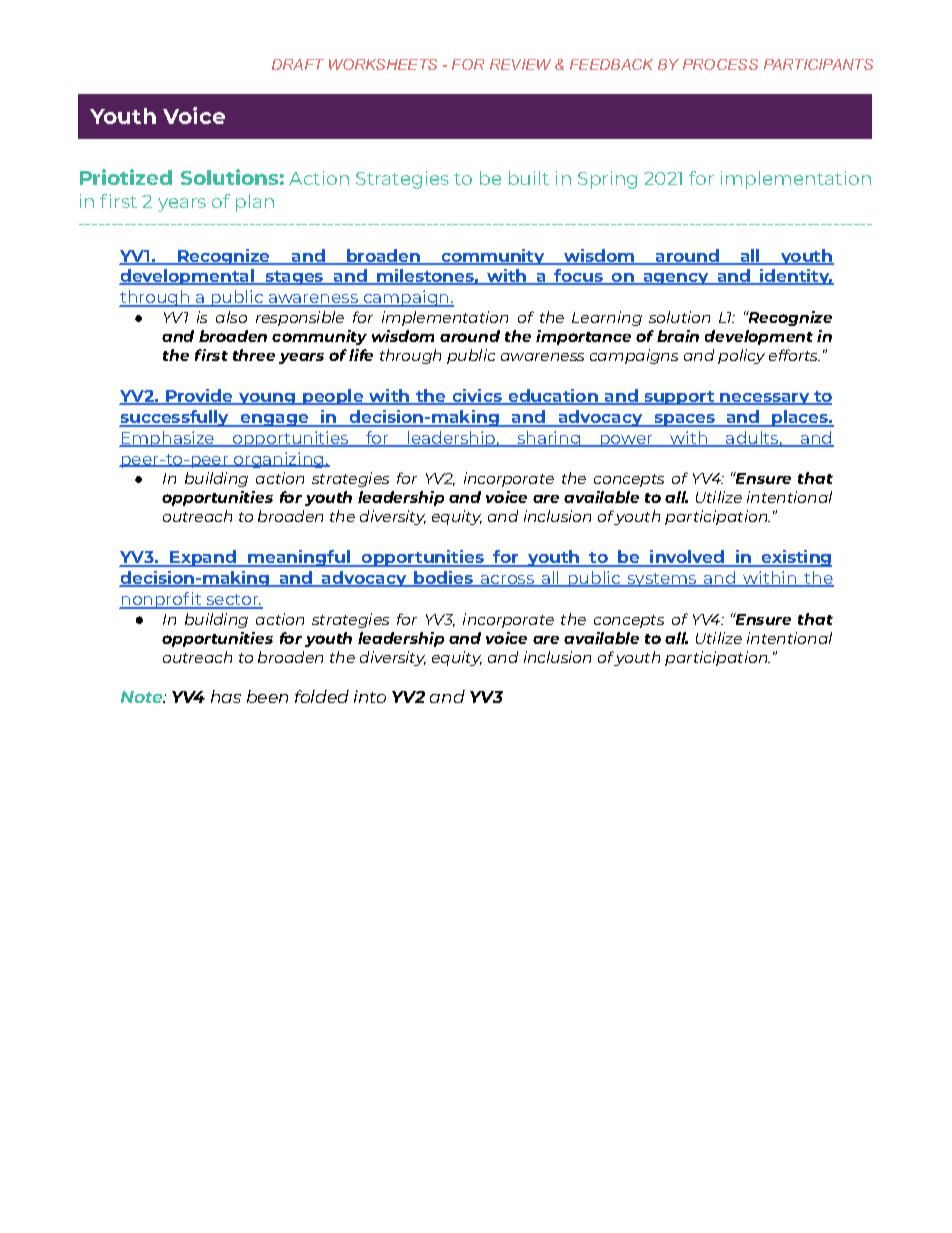 Image resolution: width=952 pixels, height=1233 pixels. What do you see at coordinates (231, 317) in the screenshot?
I see `also` at bounding box center [231, 317].
